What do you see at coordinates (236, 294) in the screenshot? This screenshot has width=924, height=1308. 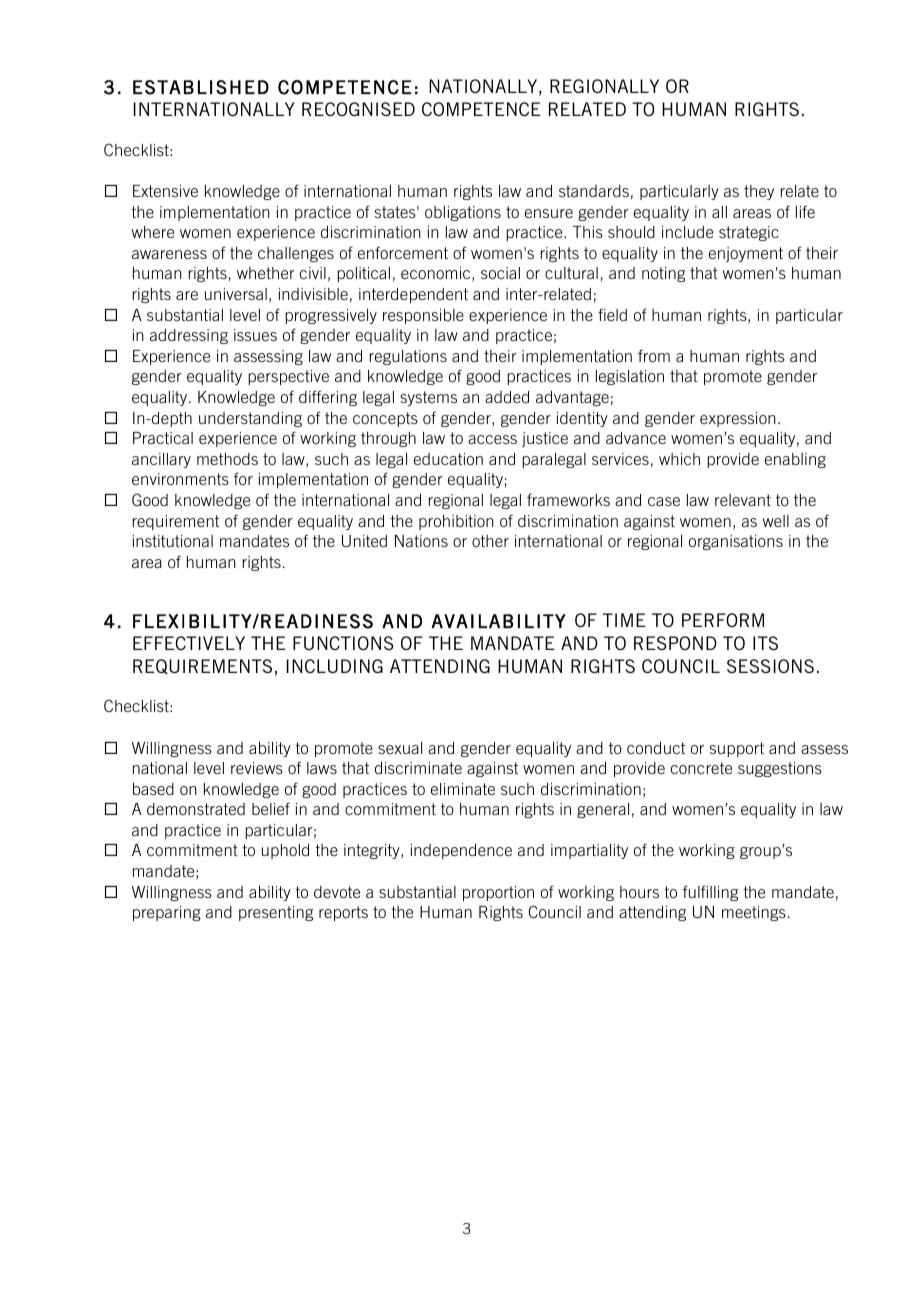 I see `universal` at bounding box center [236, 294].
